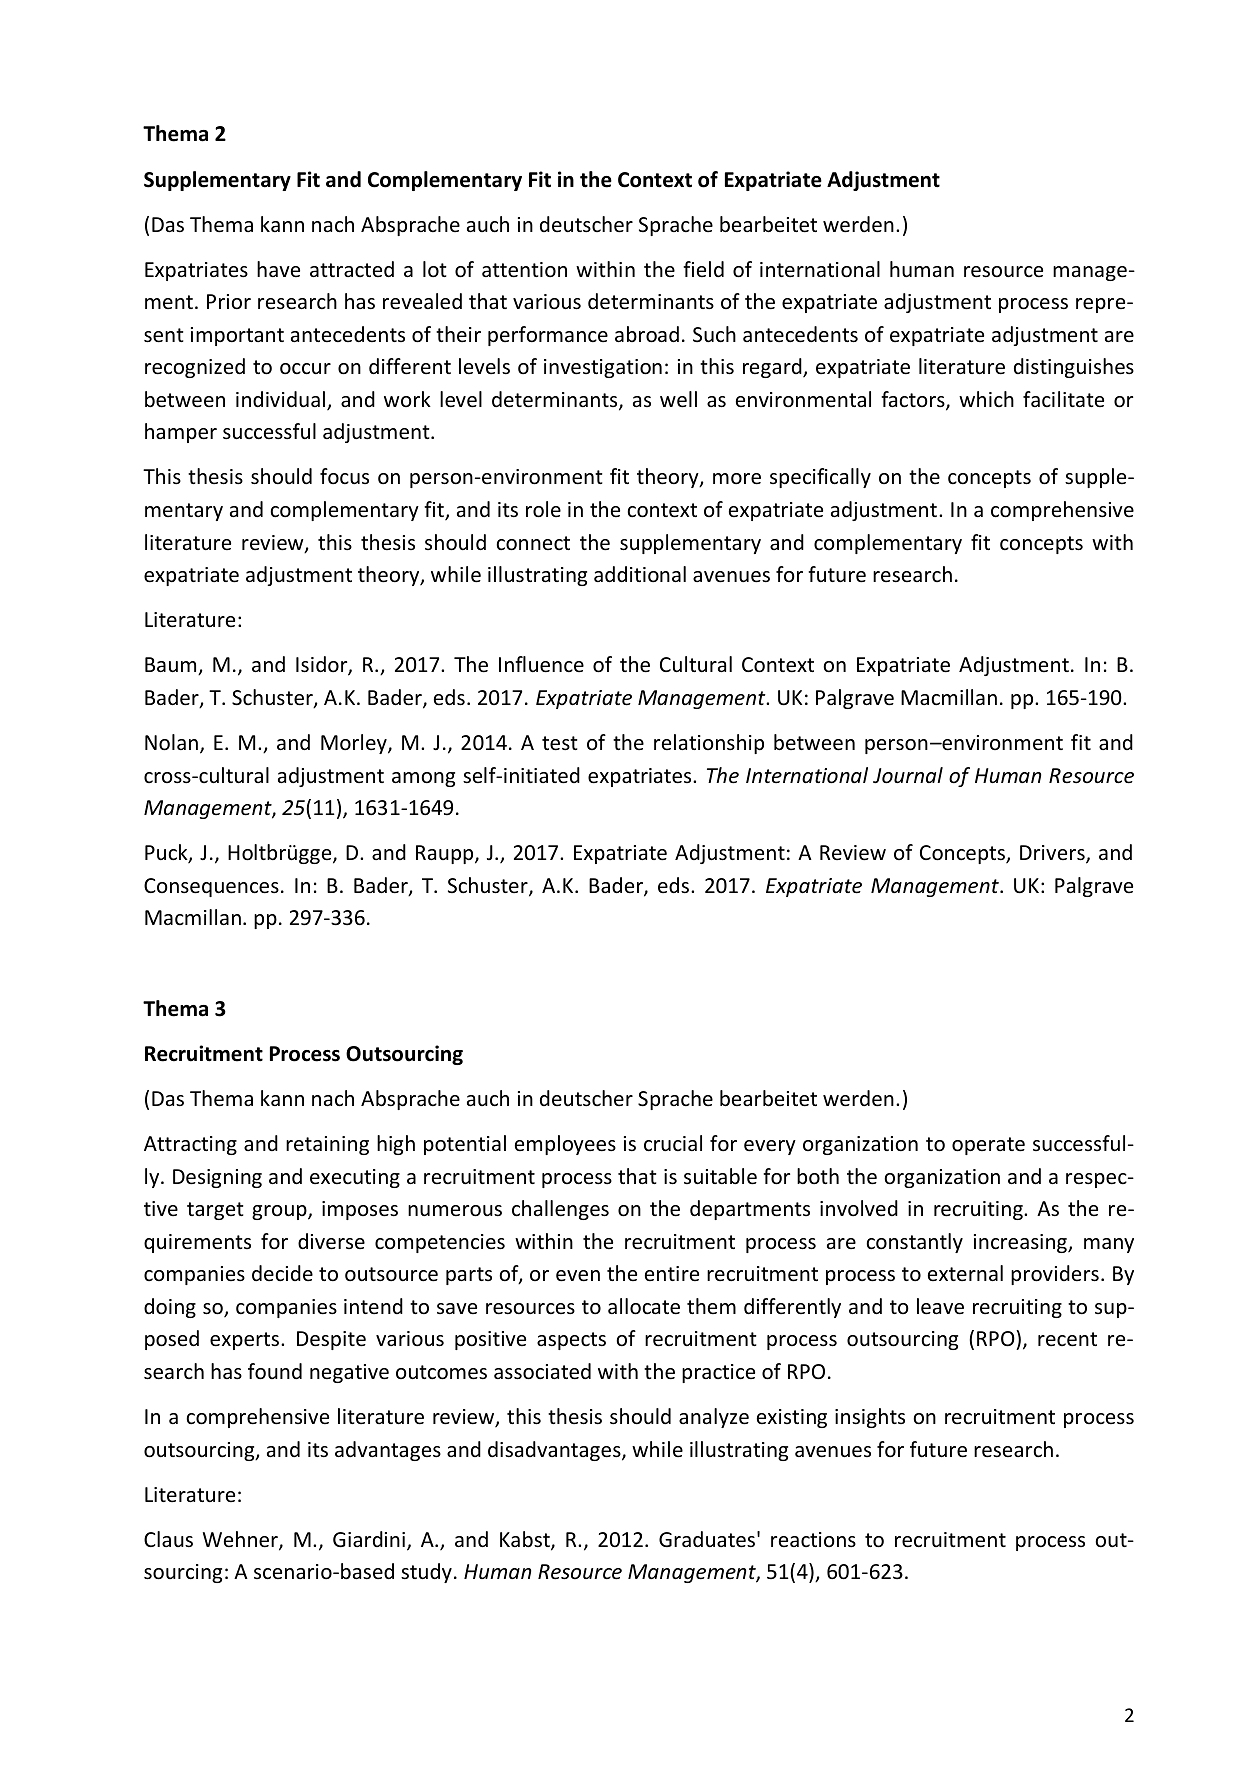  I want to click on Journal, so click(908, 775).
